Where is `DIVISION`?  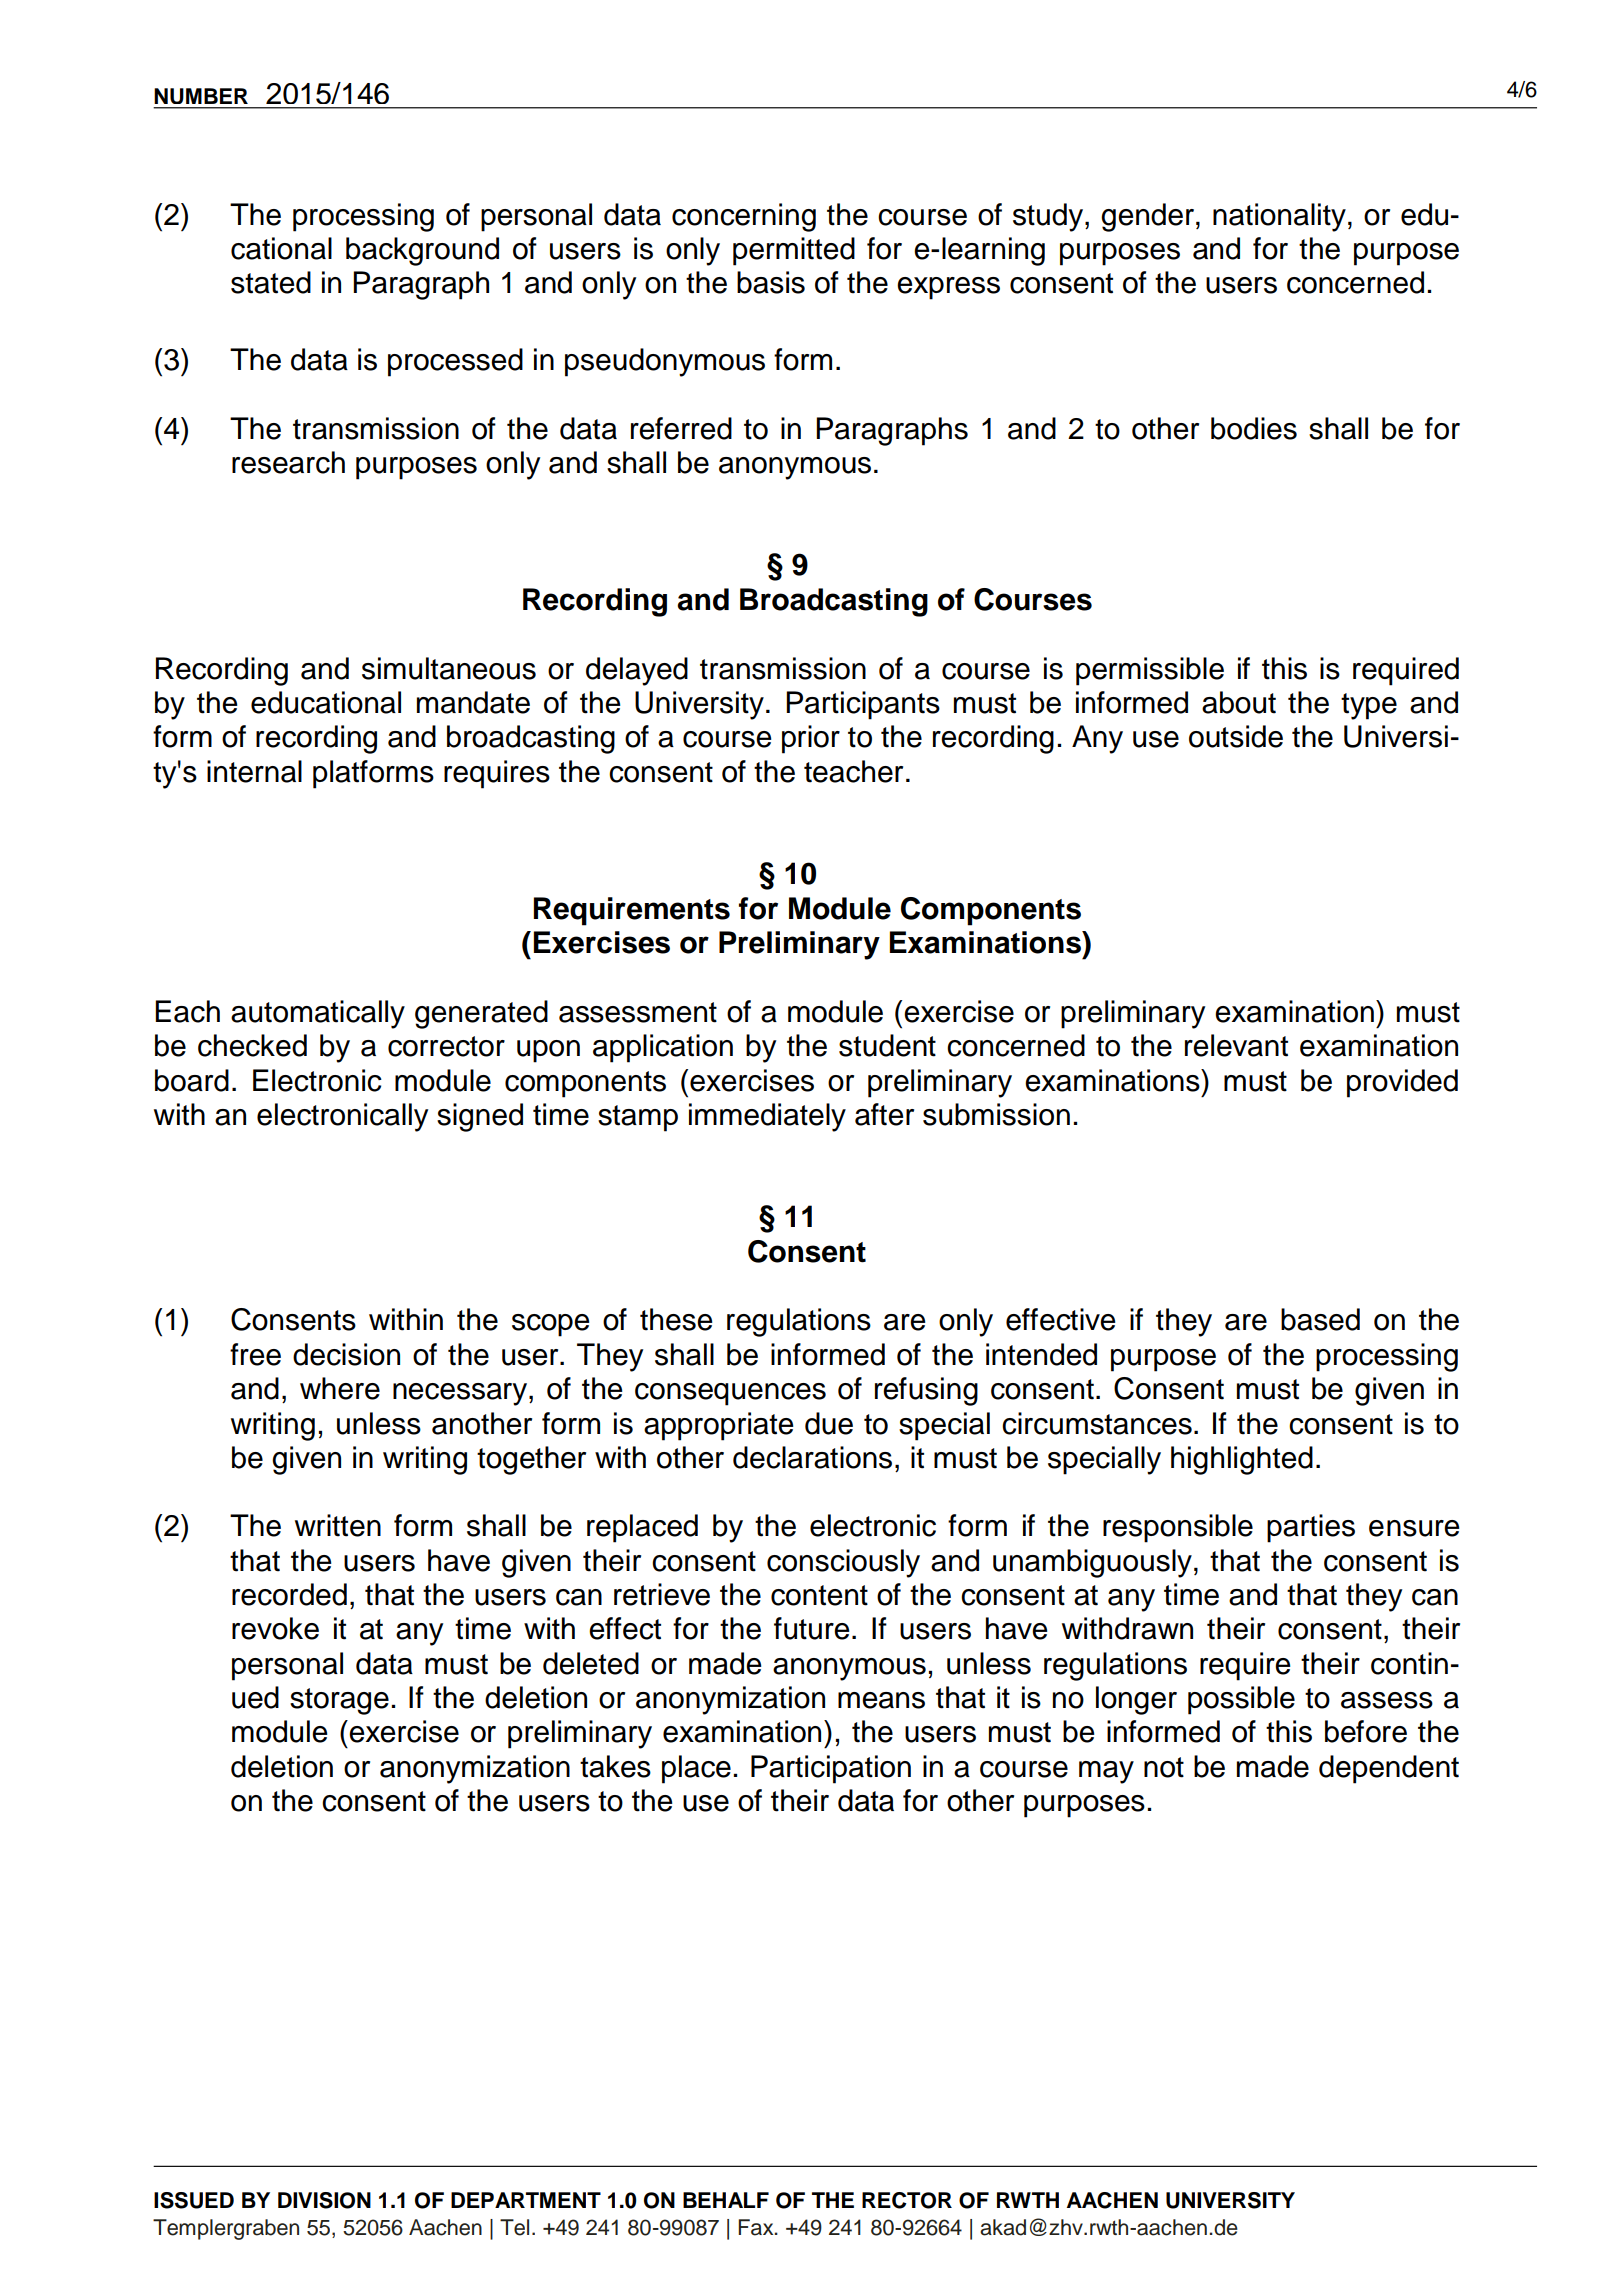 DIVISION is located at coordinates (324, 2200).
